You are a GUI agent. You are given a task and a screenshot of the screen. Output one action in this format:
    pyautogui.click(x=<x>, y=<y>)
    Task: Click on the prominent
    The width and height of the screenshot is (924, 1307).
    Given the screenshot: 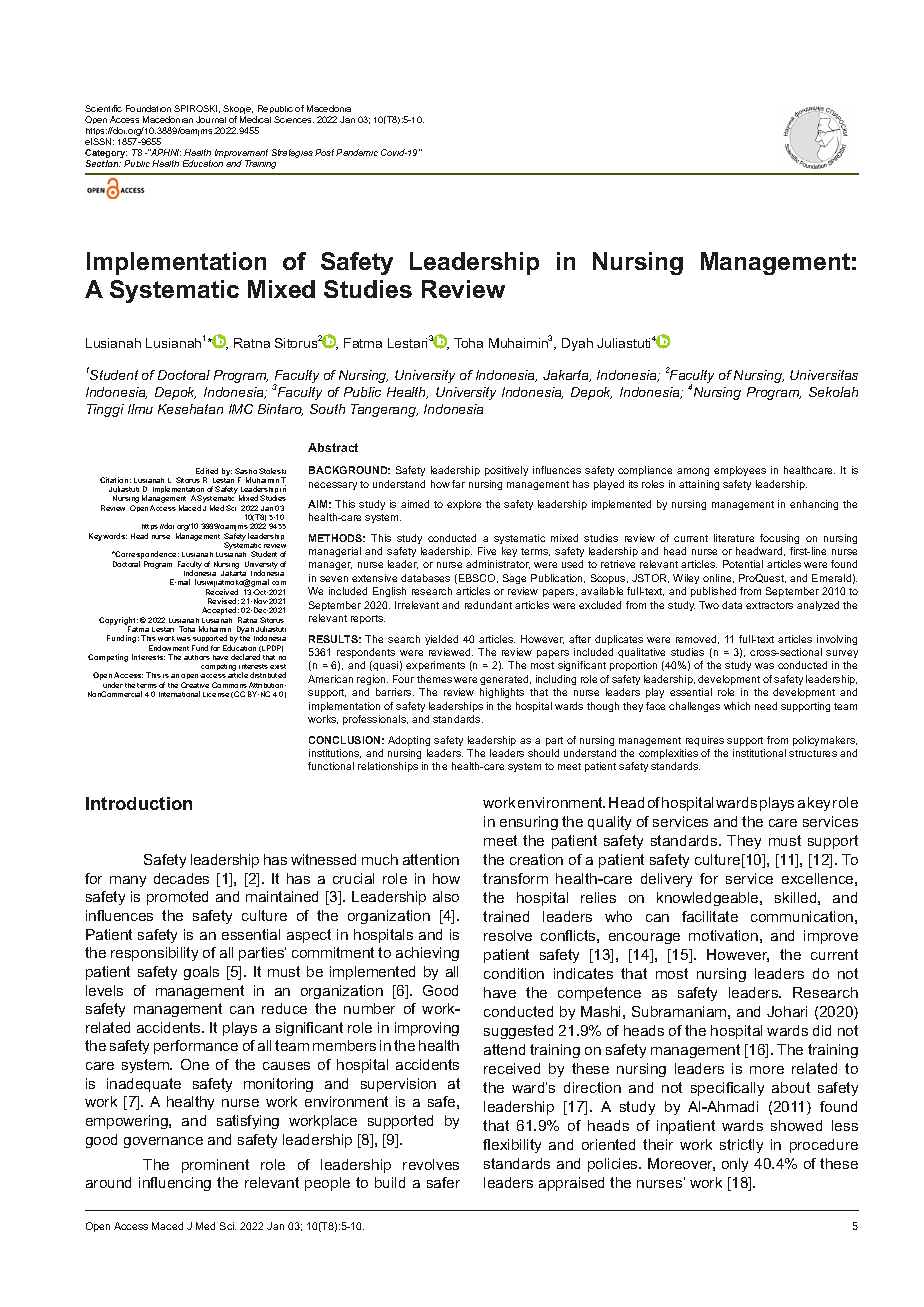 What is the action you would take?
    pyautogui.click(x=215, y=1166)
